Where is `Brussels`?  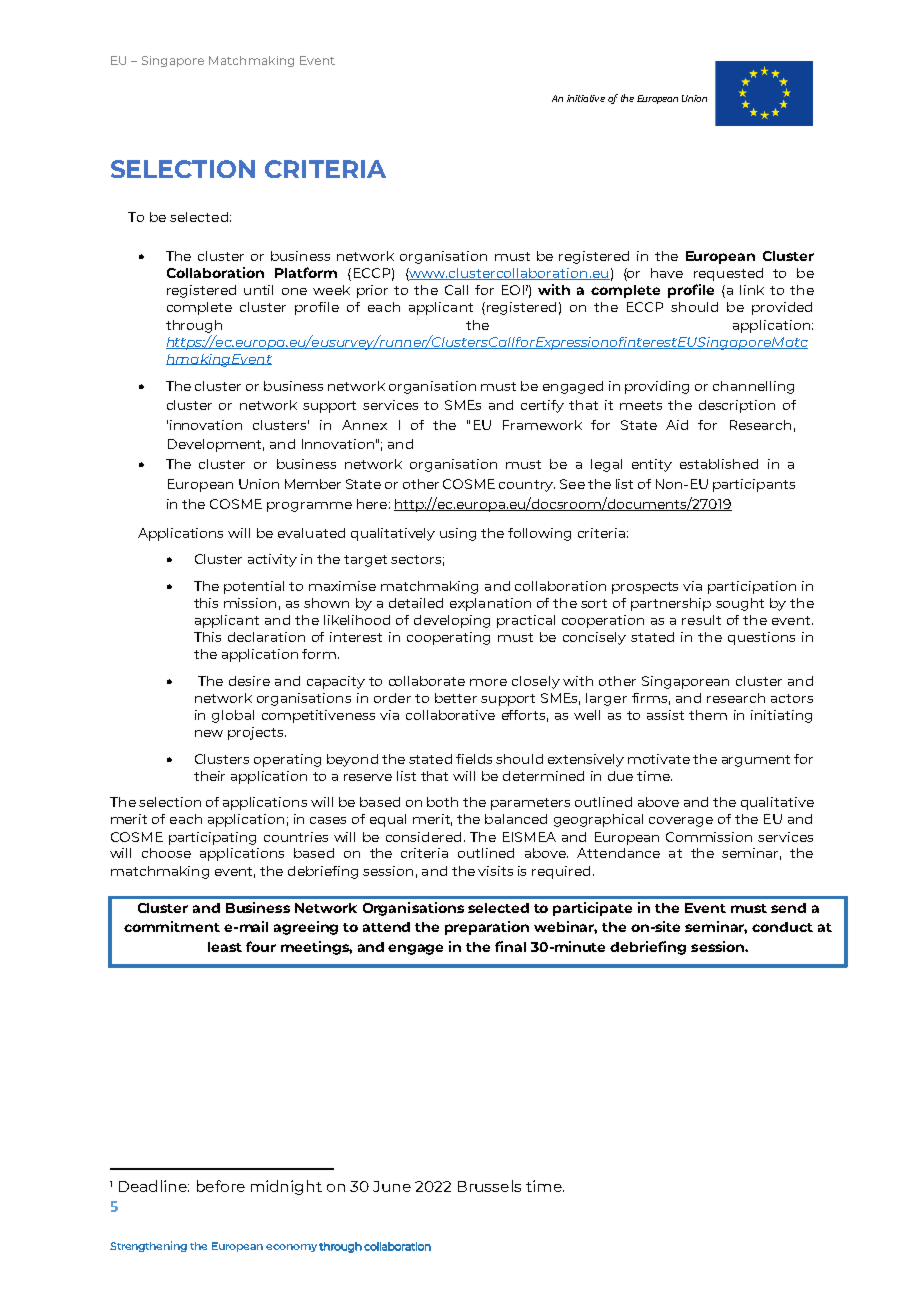
Brussels is located at coordinates (489, 1186).
